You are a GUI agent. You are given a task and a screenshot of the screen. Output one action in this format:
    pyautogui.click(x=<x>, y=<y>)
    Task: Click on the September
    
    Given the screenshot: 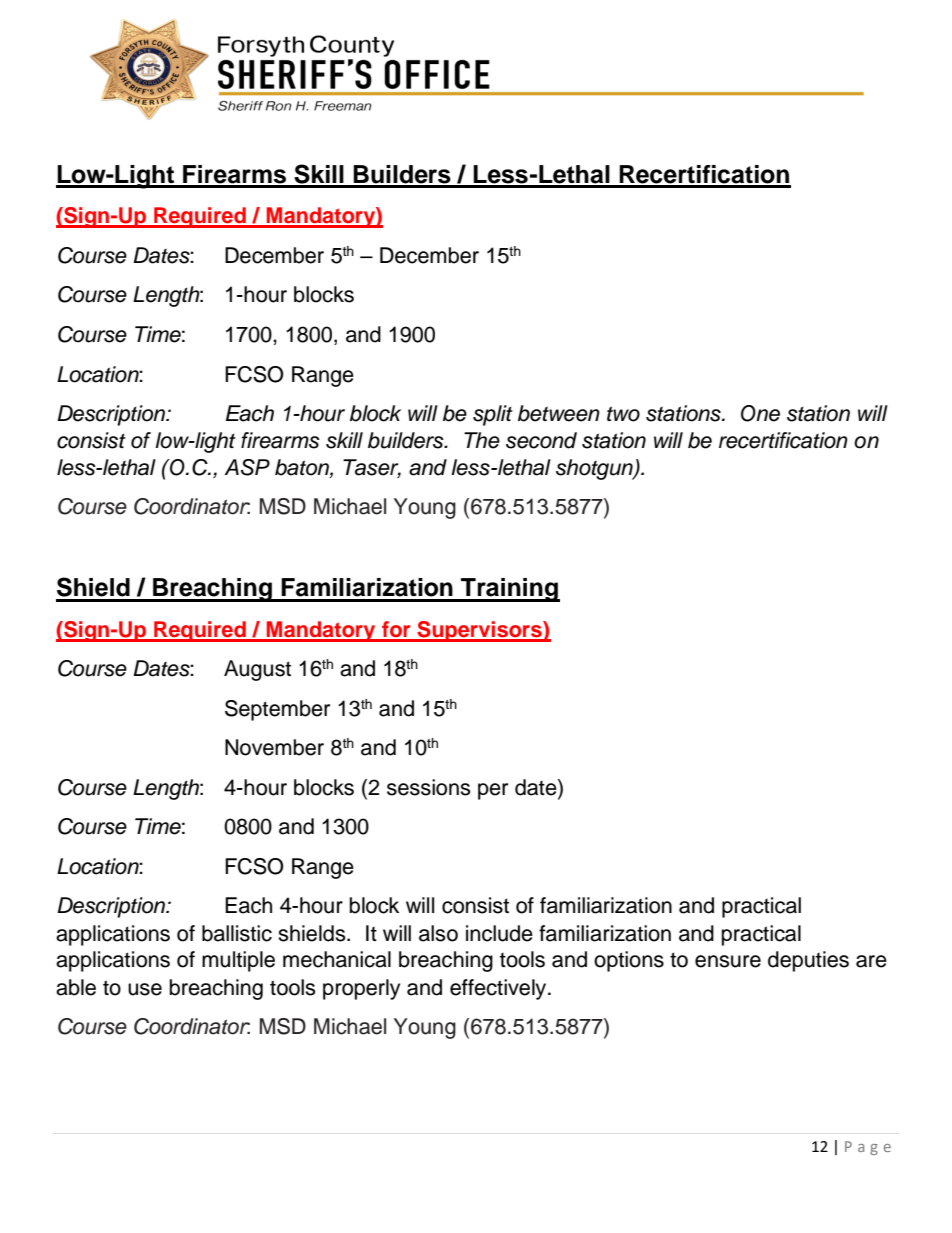 What is the action you would take?
    pyautogui.click(x=277, y=710)
